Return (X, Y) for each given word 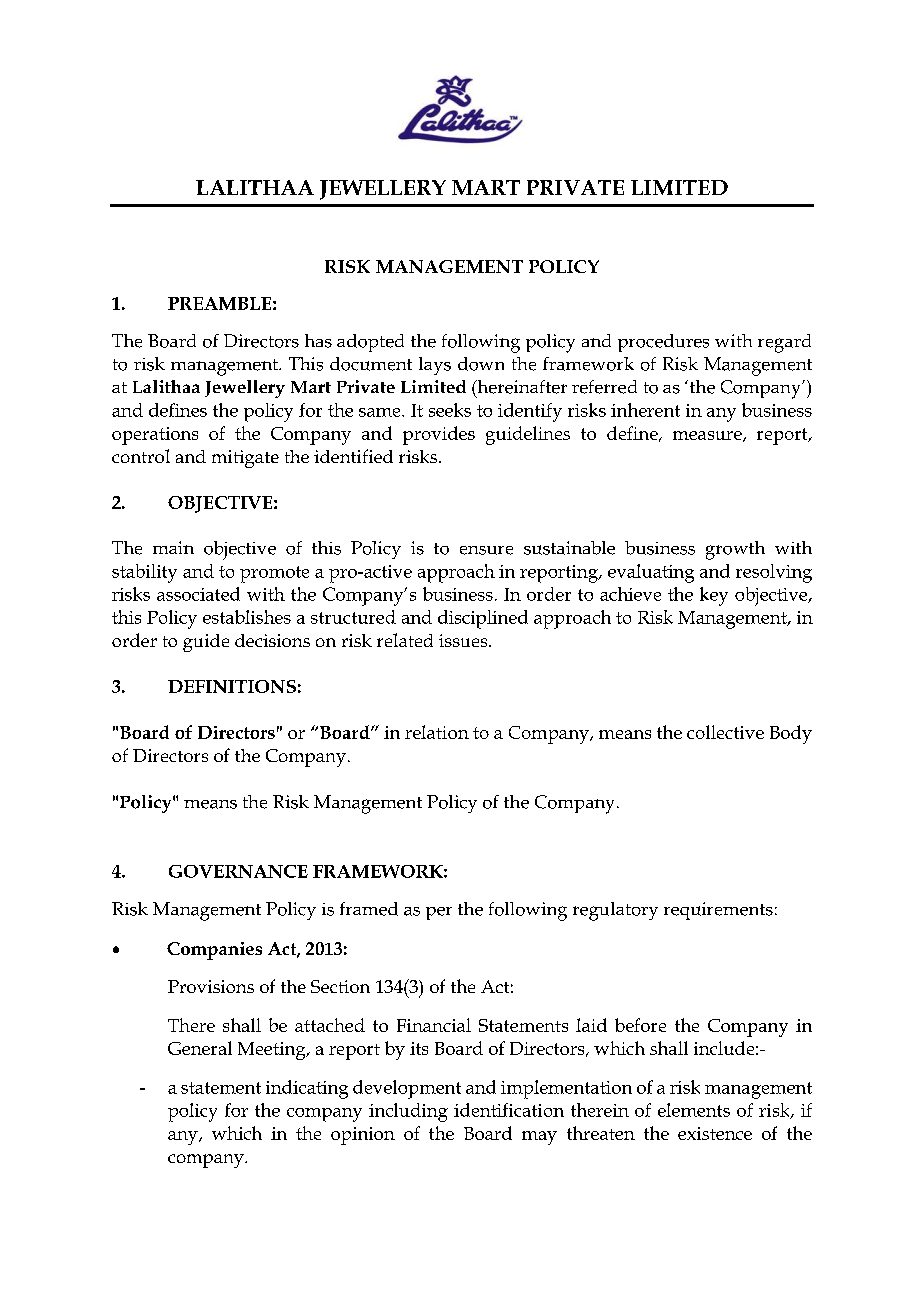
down (481, 364)
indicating (307, 1089)
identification (509, 1110)
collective (725, 732)
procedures (663, 343)
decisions (272, 640)
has (318, 341)
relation (437, 732)
